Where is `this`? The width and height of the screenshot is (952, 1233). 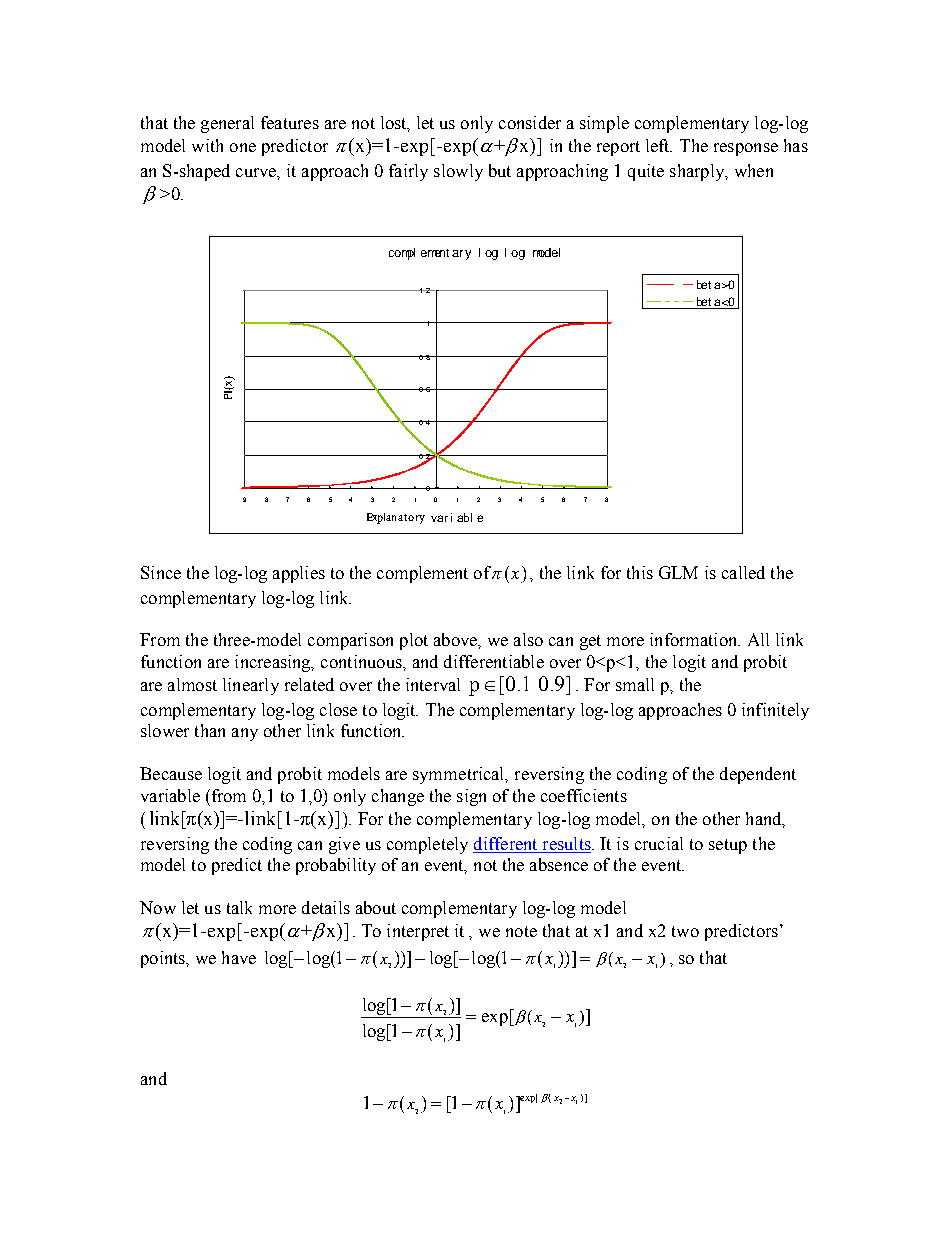
this is located at coordinates (640, 572).
